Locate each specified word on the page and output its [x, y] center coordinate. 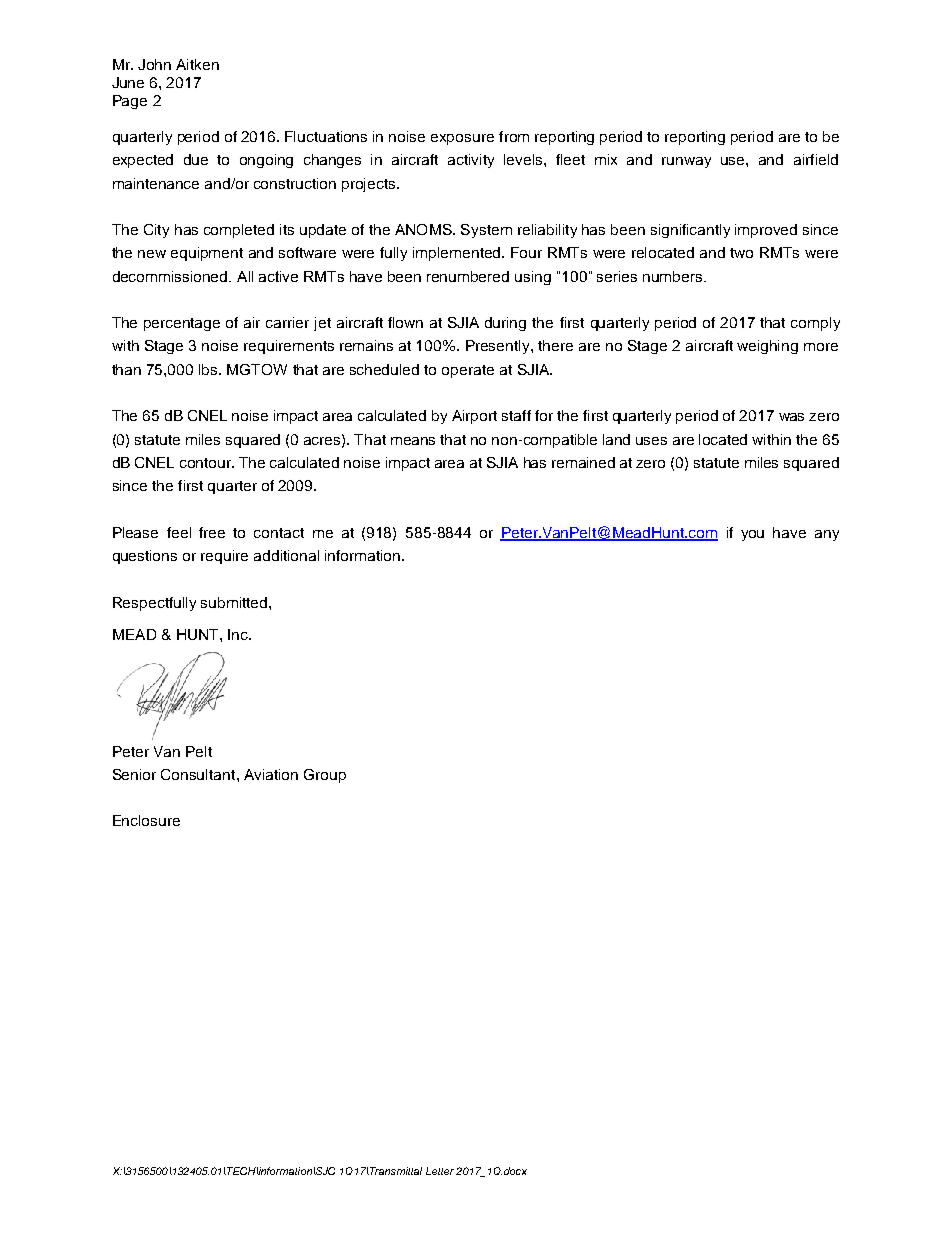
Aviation [271, 774]
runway [686, 162]
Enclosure [146, 820]
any [827, 535]
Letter [440, 1171]
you [752, 535]
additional [286, 555]
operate [468, 371]
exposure [462, 139]
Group [325, 776]
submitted [235, 602]
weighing [767, 347]
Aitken [197, 64]
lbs [209, 369]
